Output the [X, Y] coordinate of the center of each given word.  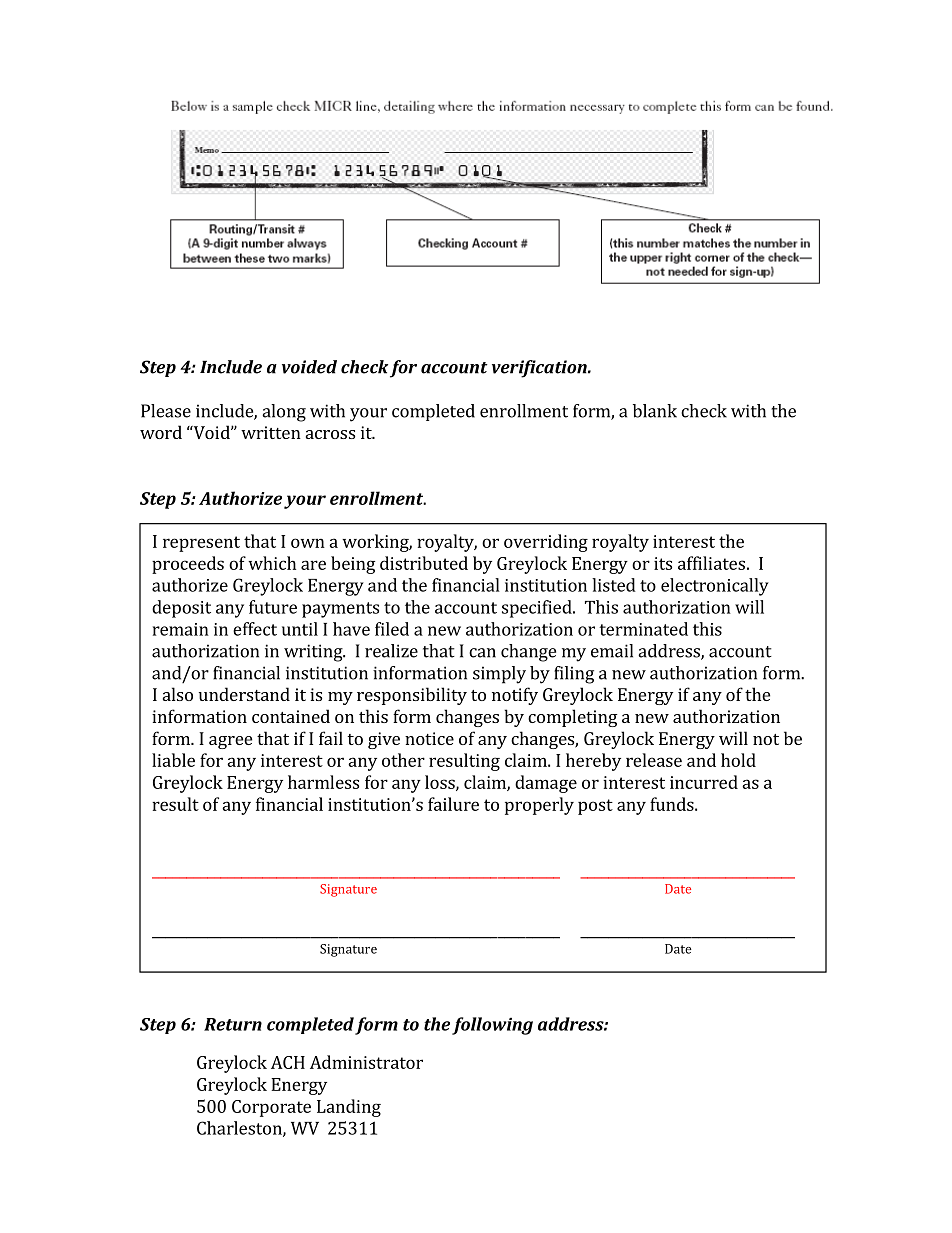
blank [655, 411]
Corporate [271, 1108]
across [330, 434]
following [492, 1026]
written [271, 432]
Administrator [366, 1062]
